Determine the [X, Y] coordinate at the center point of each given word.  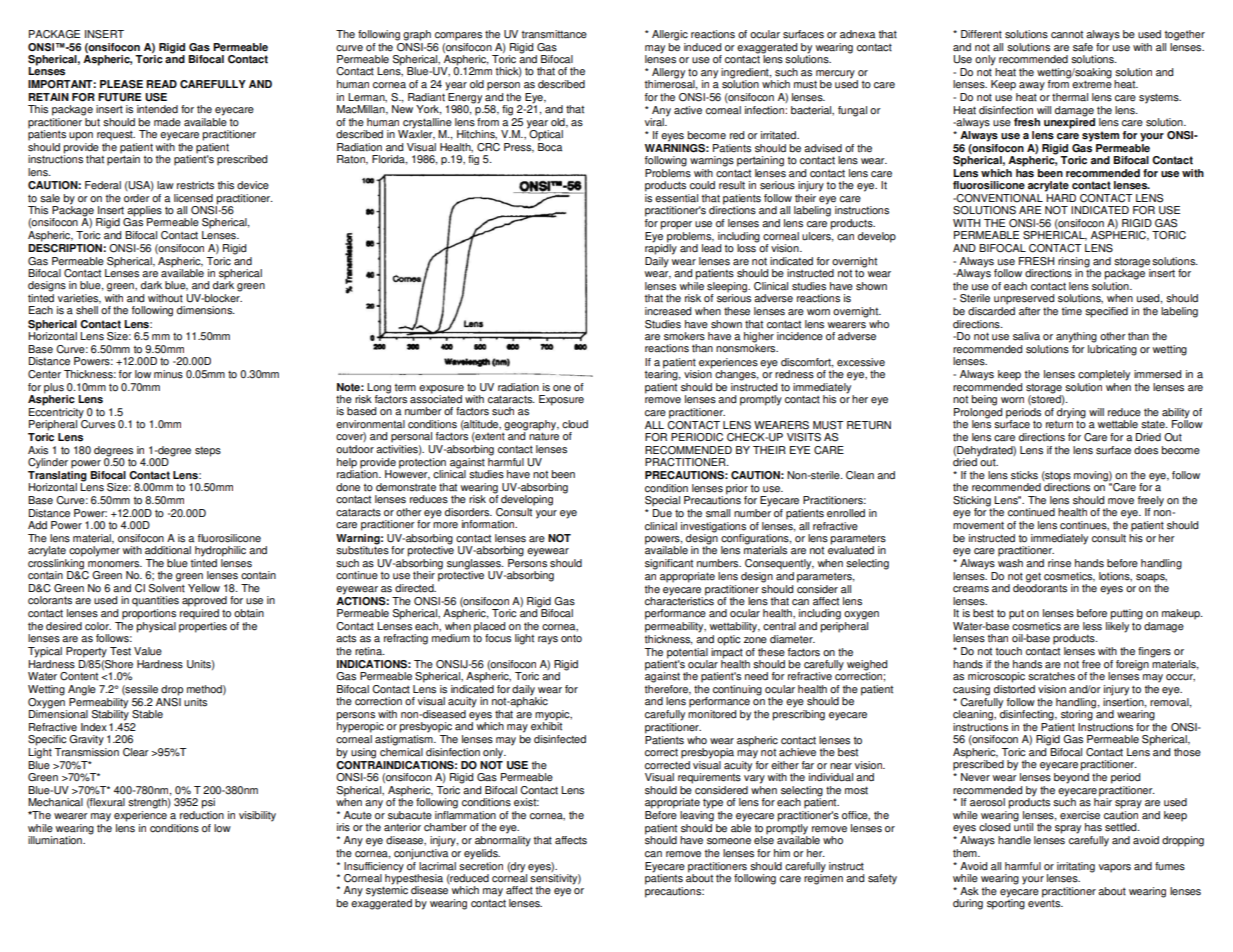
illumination [56, 840]
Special [662, 501]
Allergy [668, 74]
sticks [1024, 475]
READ [161, 84]
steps [208, 451]
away [1032, 86]
